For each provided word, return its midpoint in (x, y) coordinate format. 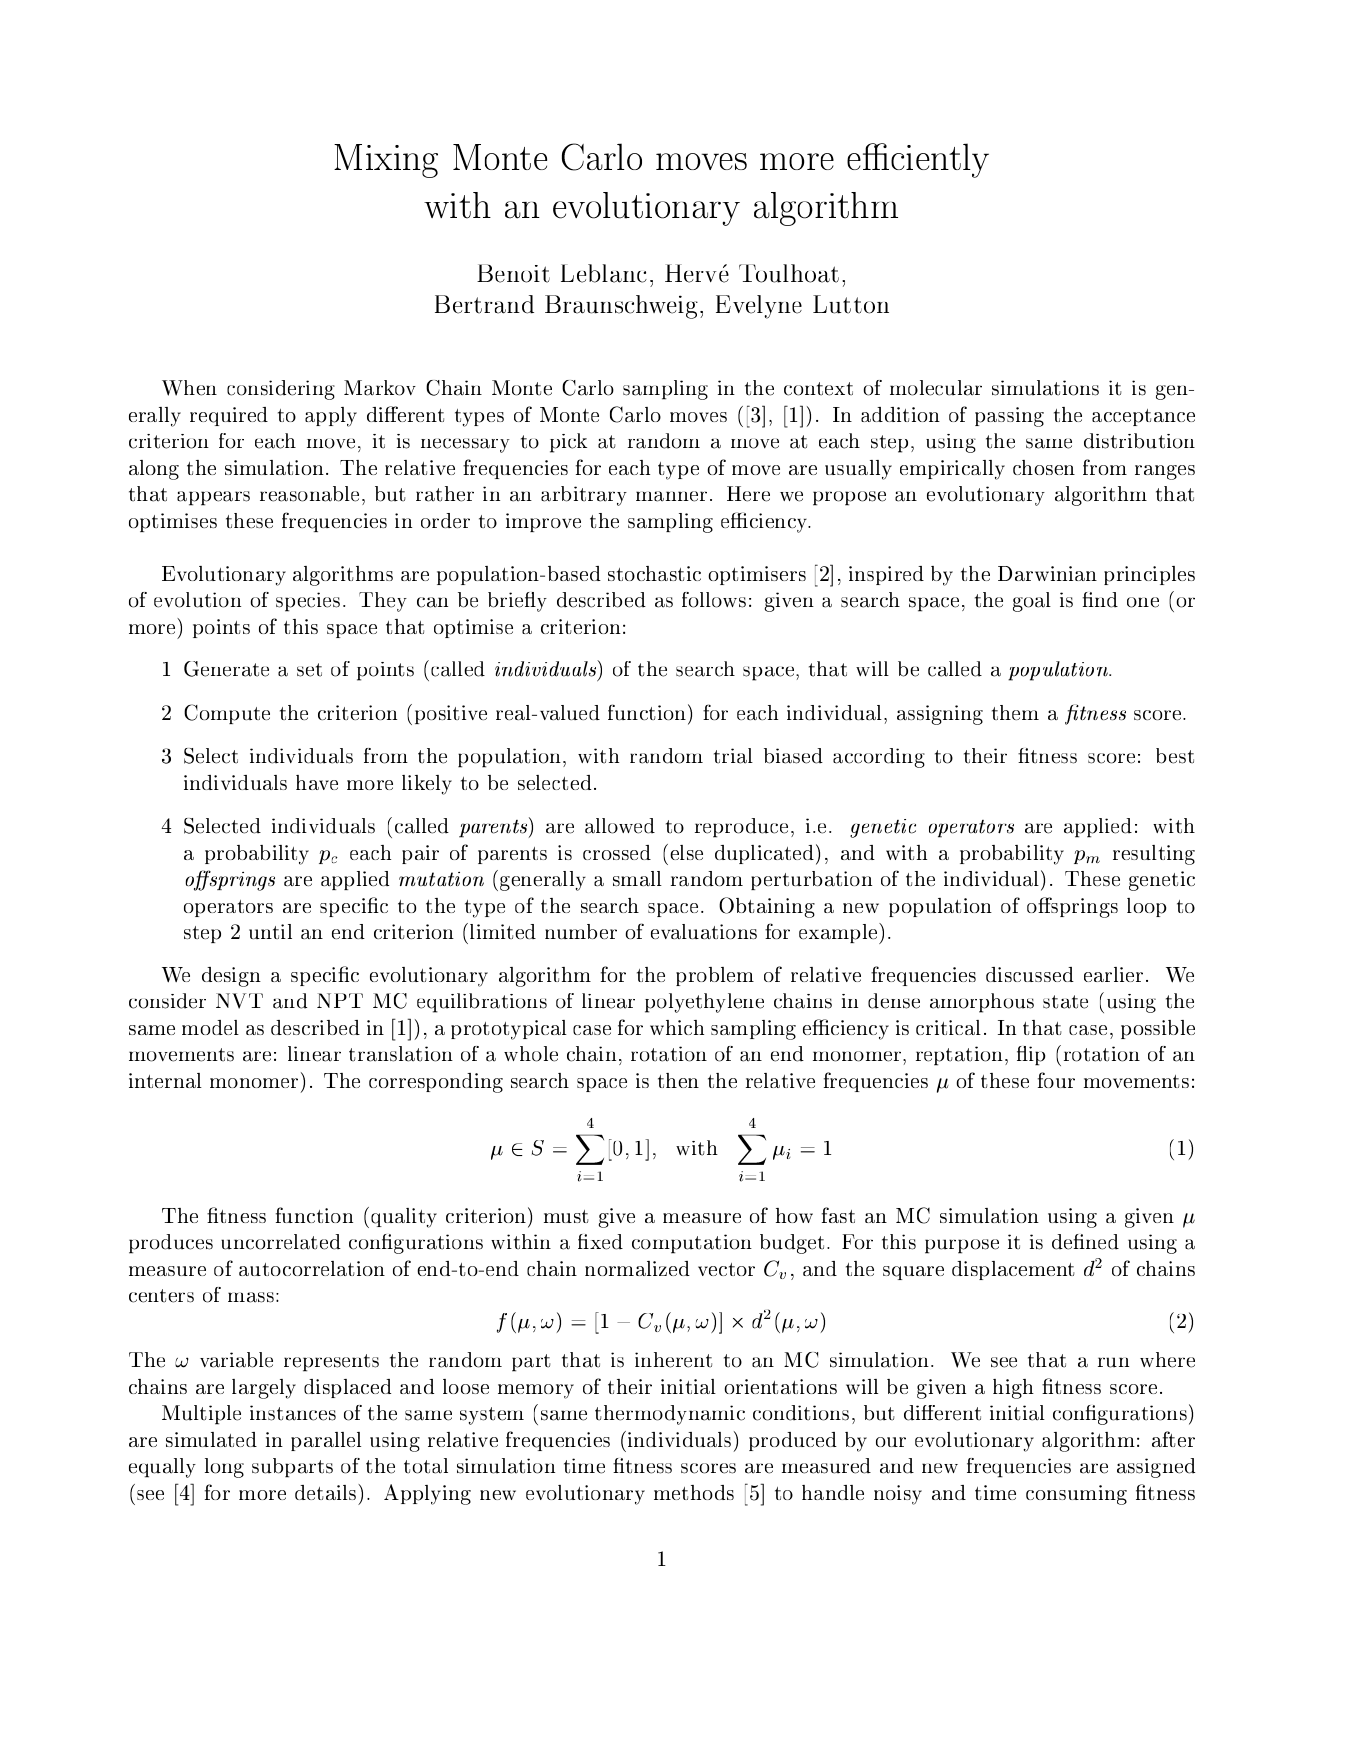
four (1056, 1080)
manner (671, 496)
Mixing (386, 161)
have (317, 782)
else (686, 852)
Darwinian (1047, 573)
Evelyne (759, 307)
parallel (326, 1441)
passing (1009, 417)
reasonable (309, 494)
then (678, 1080)
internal (165, 1080)
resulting (1154, 855)
